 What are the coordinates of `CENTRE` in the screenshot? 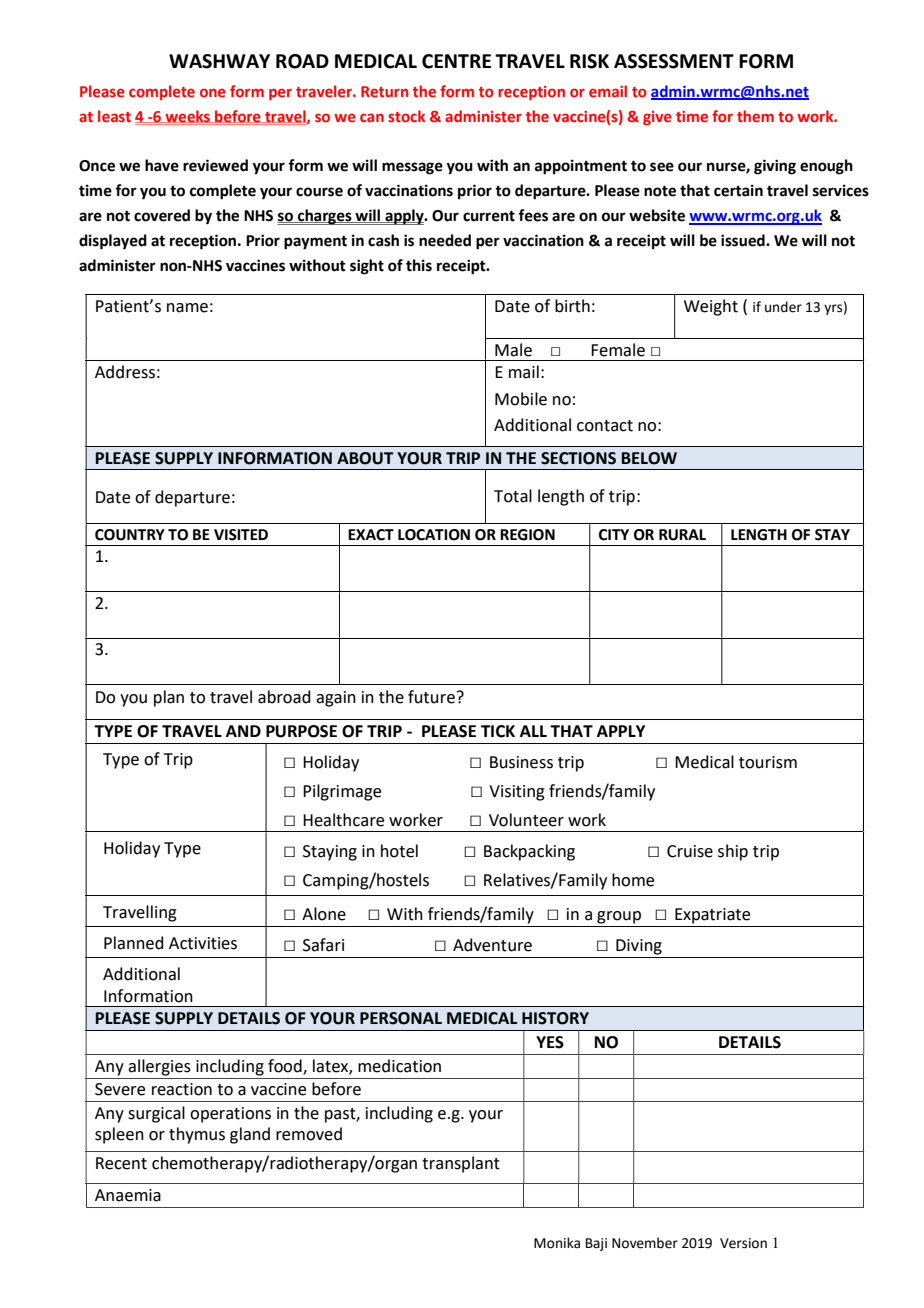 It's located at (456, 61).
